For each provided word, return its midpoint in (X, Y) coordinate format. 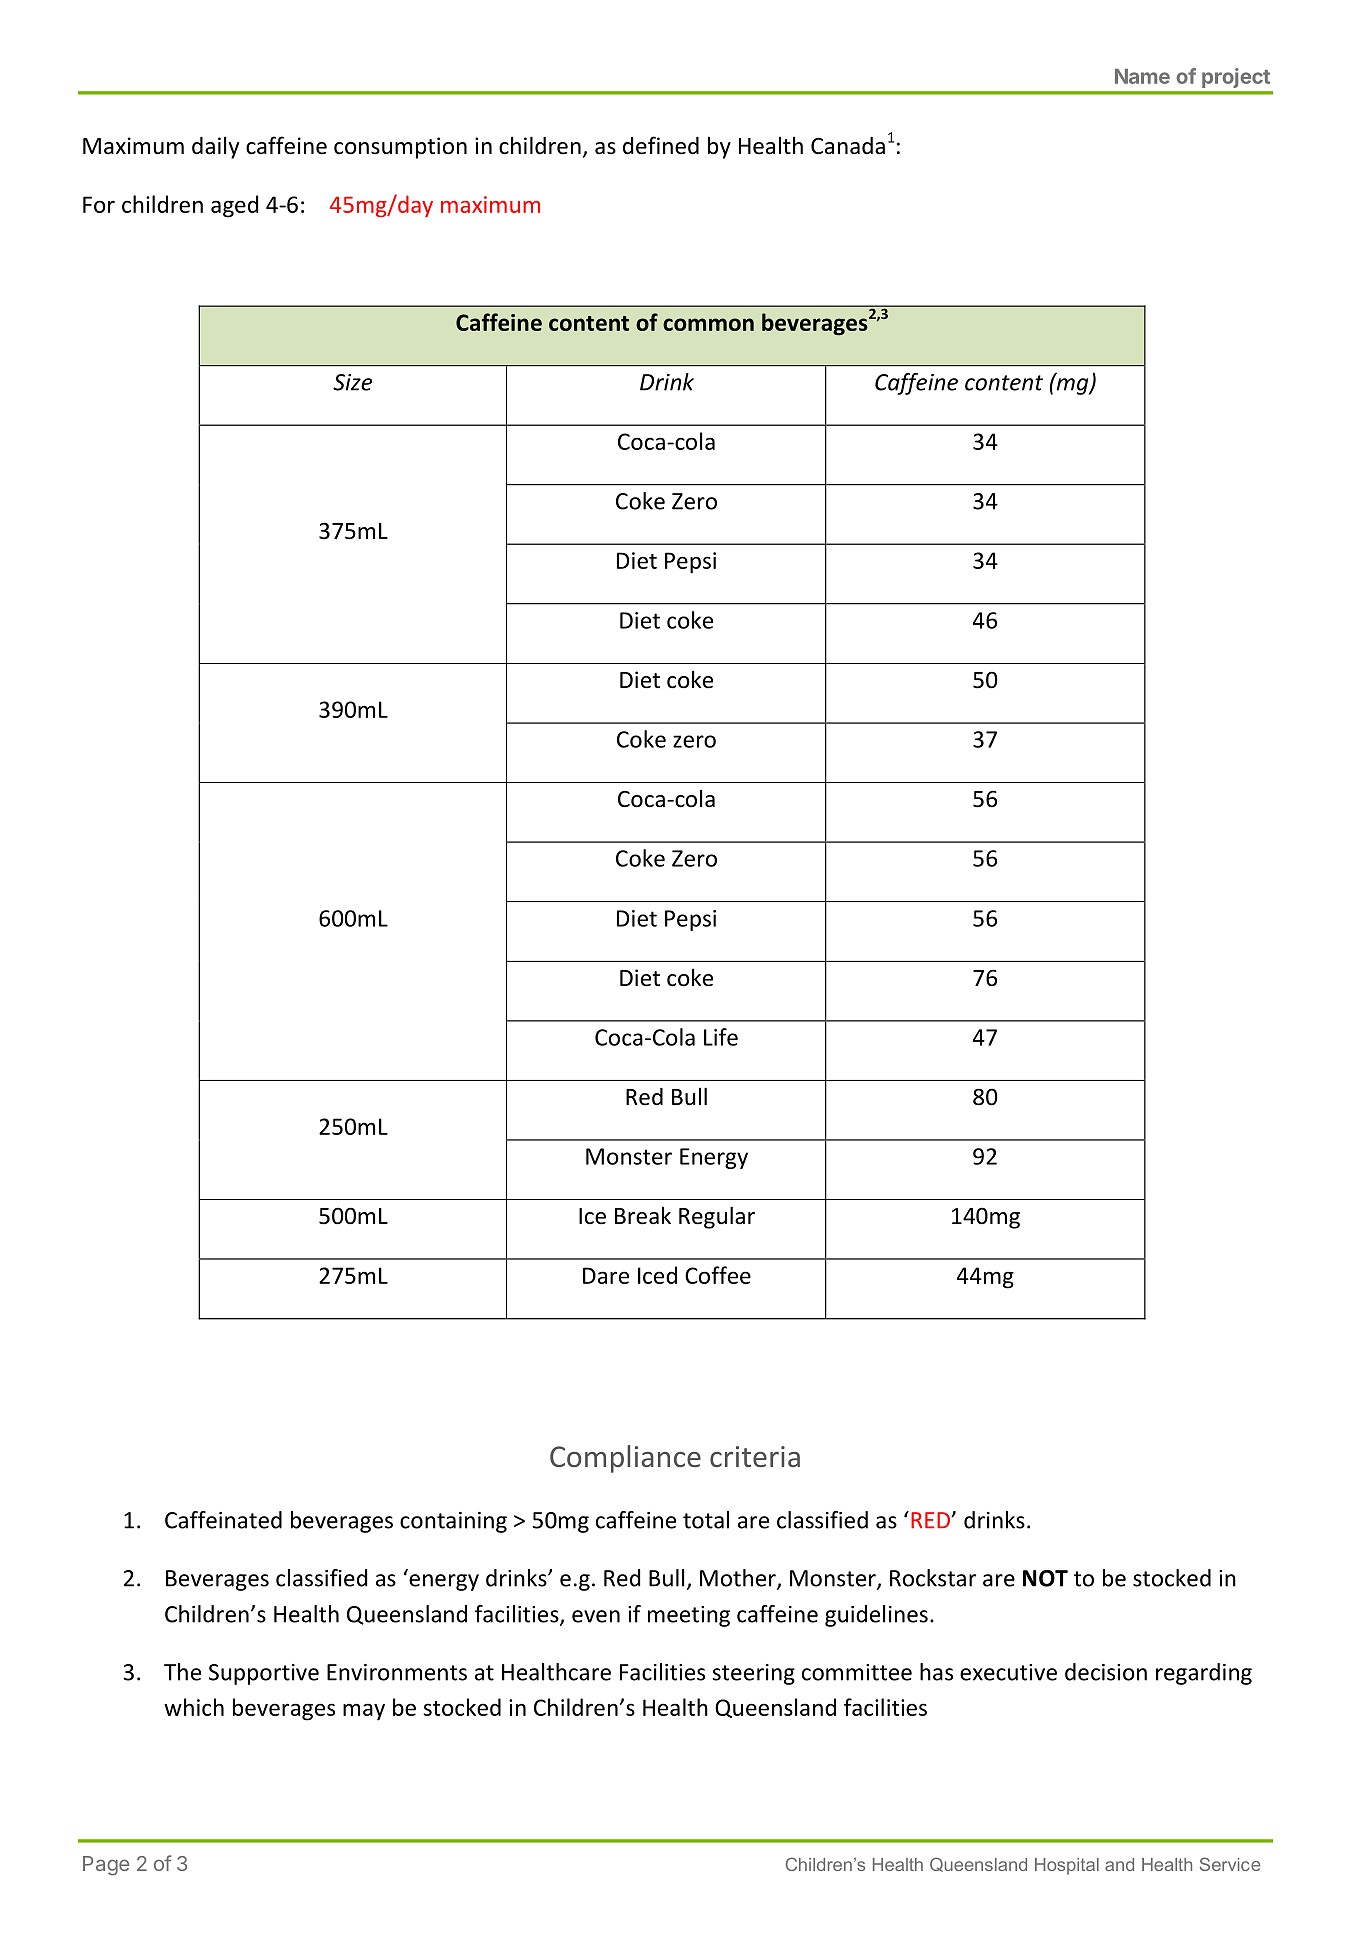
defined (661, 145)
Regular (717, 1217)
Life (721, 1037)
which (194, 1707)
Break (643, 1215)
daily (215, 147)
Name (1142, 76)
